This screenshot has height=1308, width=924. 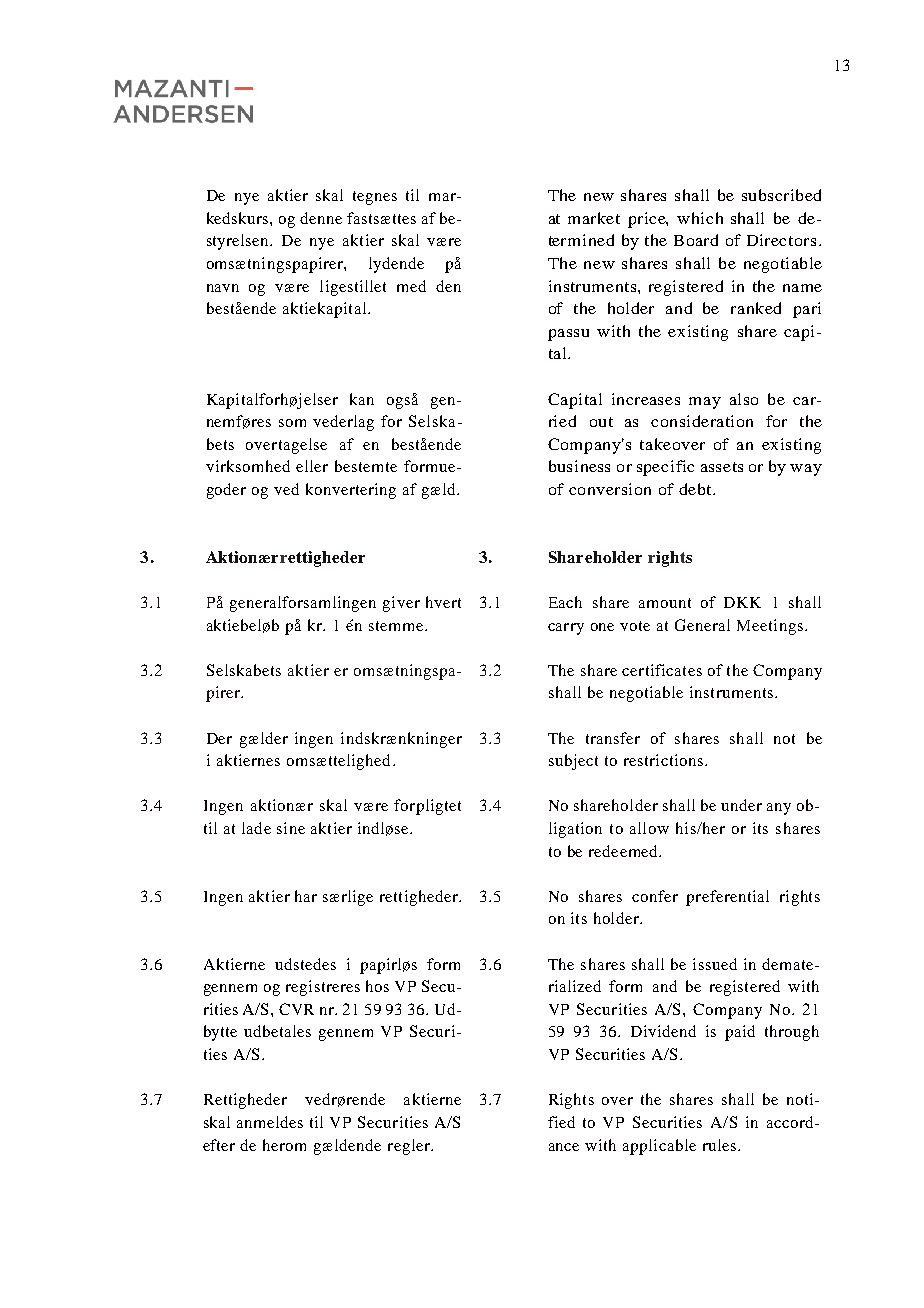 What do you see at coordinates (566, 629) in the screenshot?
I see `carry` at bounding box center [566, 629].
